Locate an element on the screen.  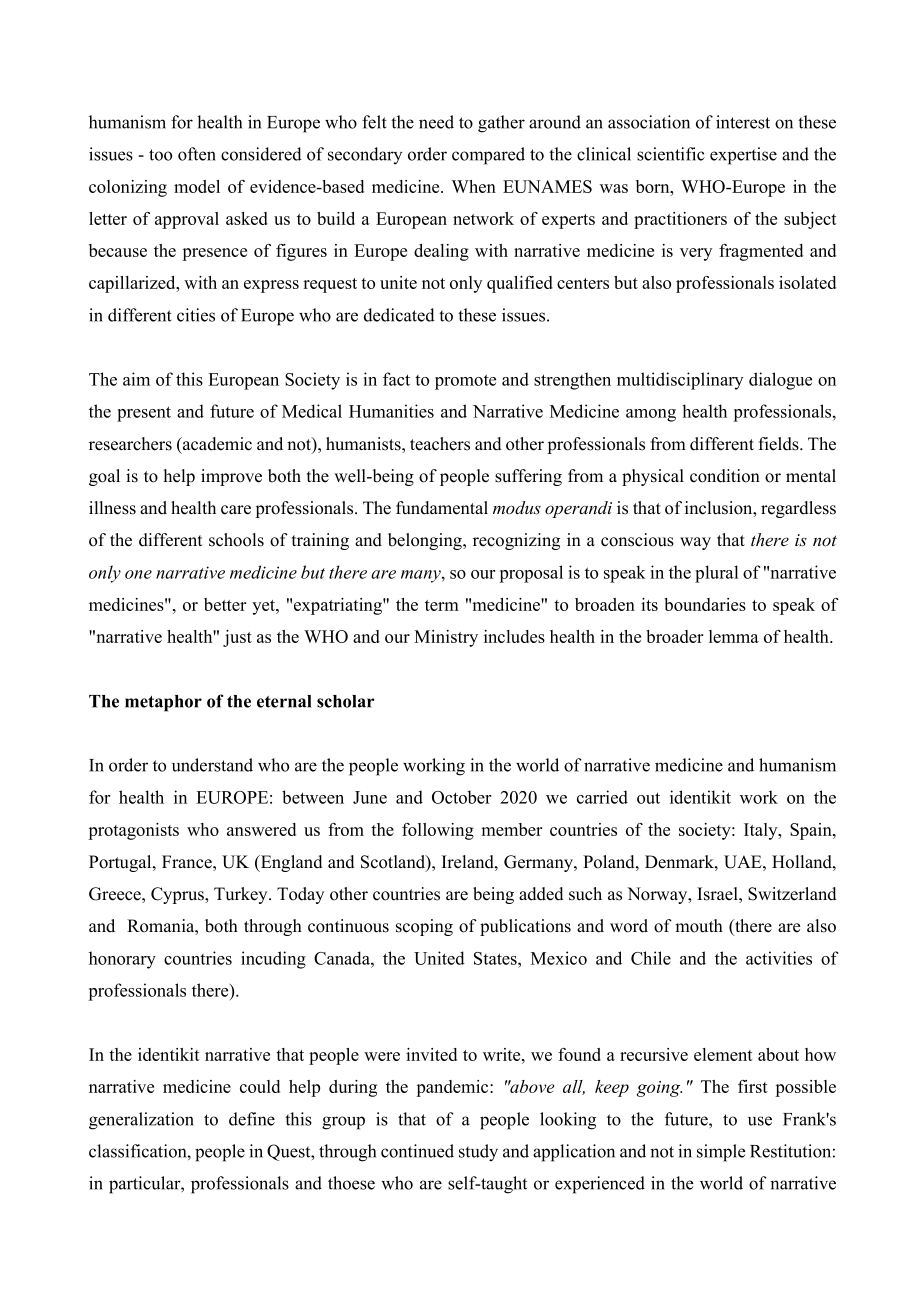
promote is located at coordinates (465, 382).
